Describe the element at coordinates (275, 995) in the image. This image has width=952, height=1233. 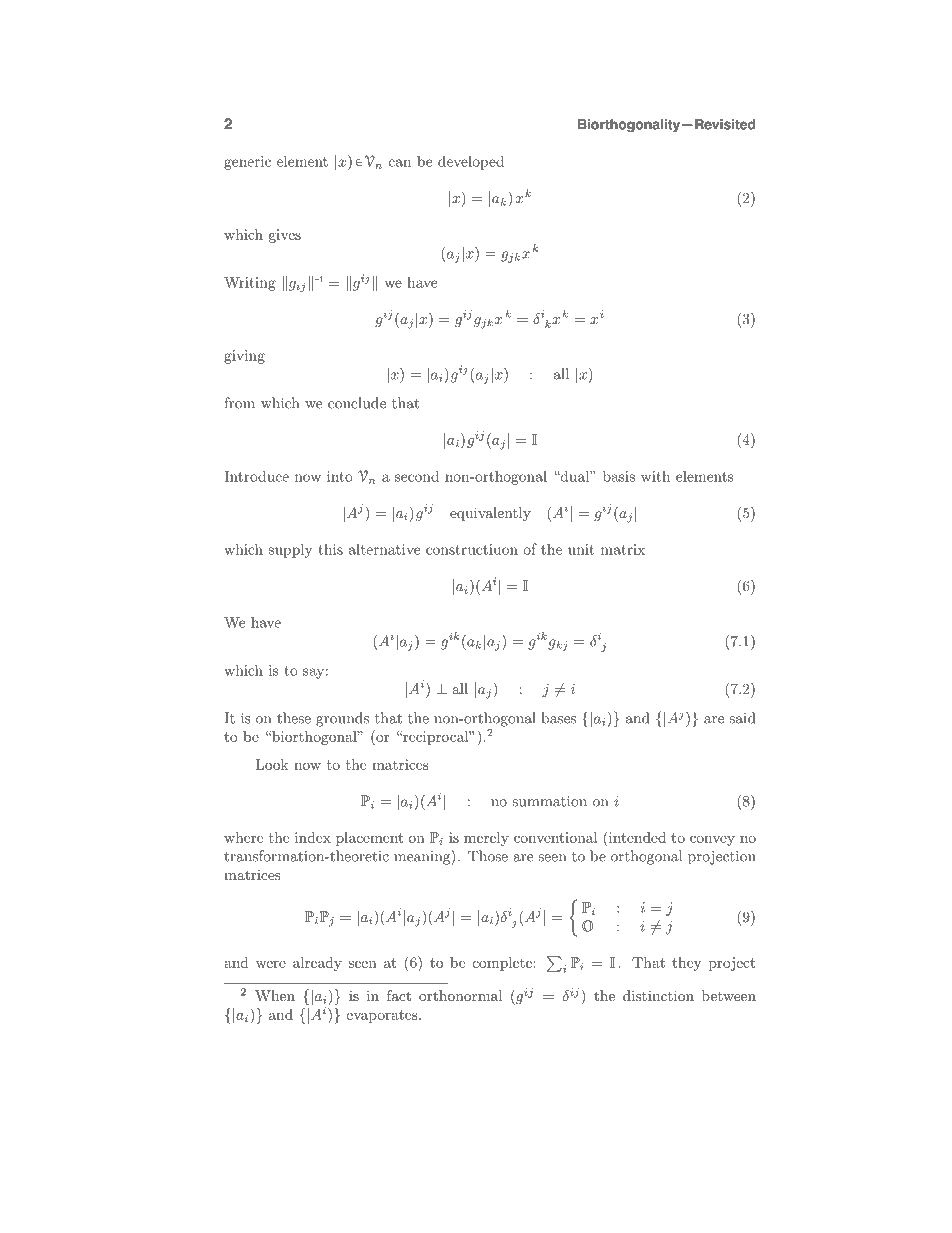
I see `When` at that location.
